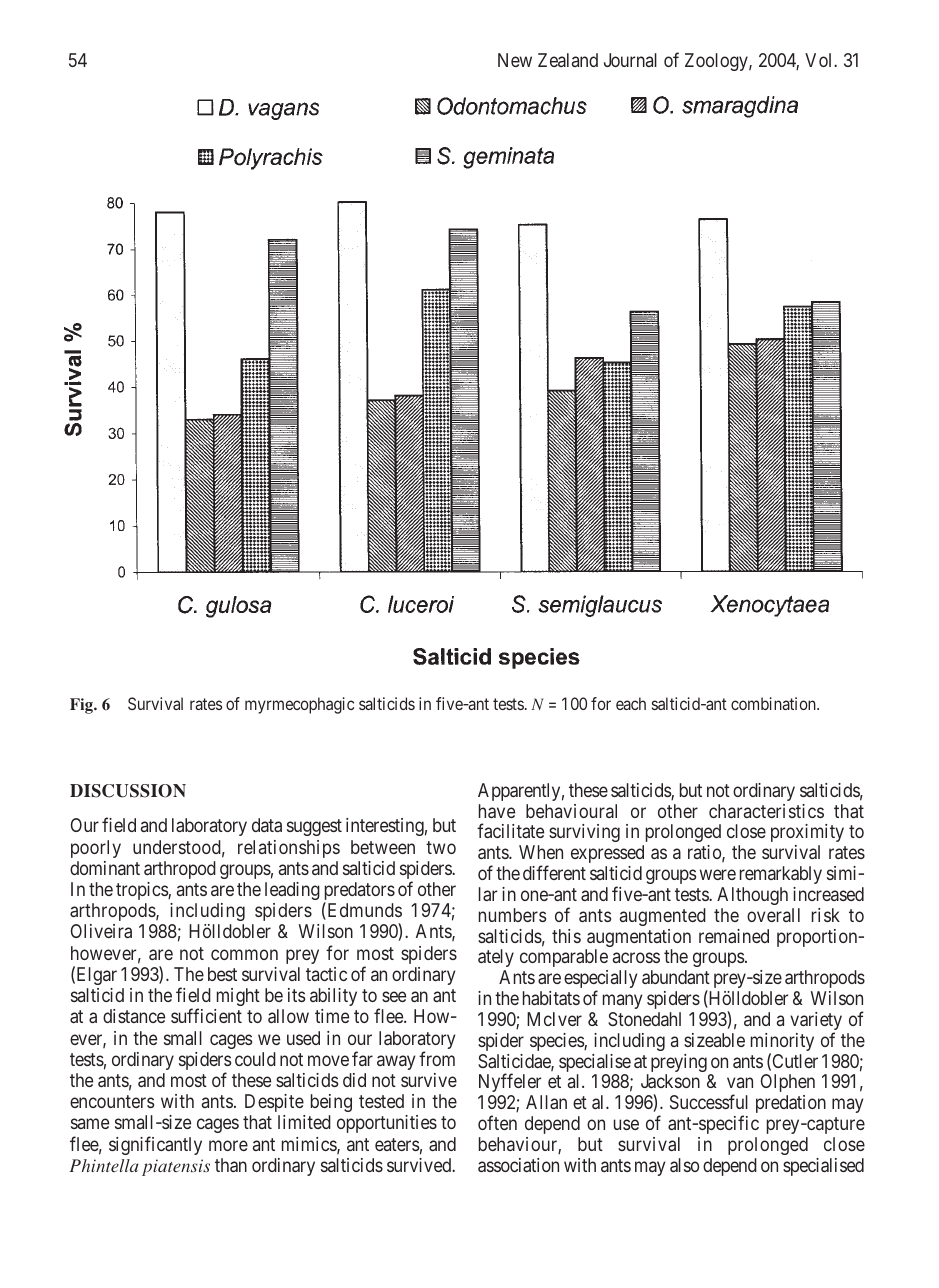 This screenshot has height=1288, width=939. What do you see at coordinates (497, 1122) in the screenshot?
I see `often` at bounding box center [497, 1122].
